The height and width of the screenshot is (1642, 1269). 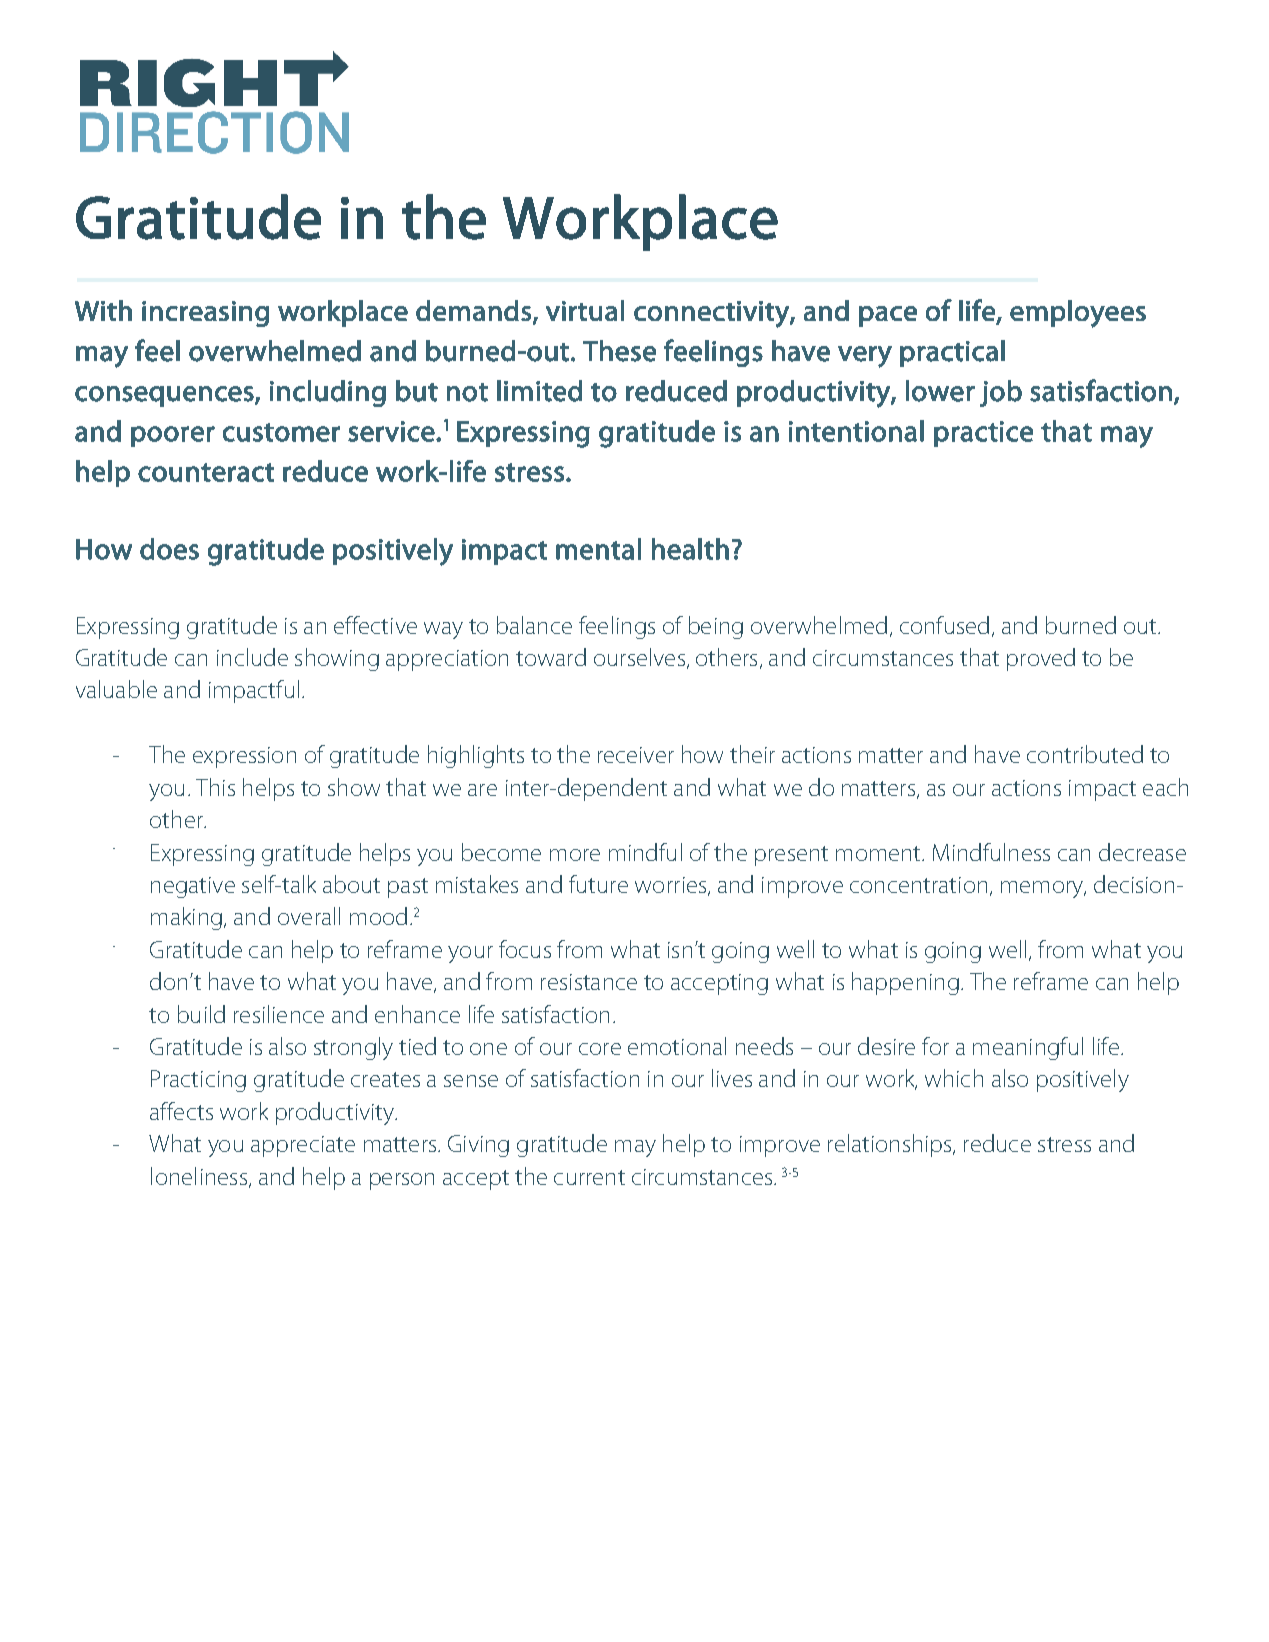 What do you see at coordinates (636, 755) in the screenshot?
I see `receiver` at bounding box center [636, 755].
